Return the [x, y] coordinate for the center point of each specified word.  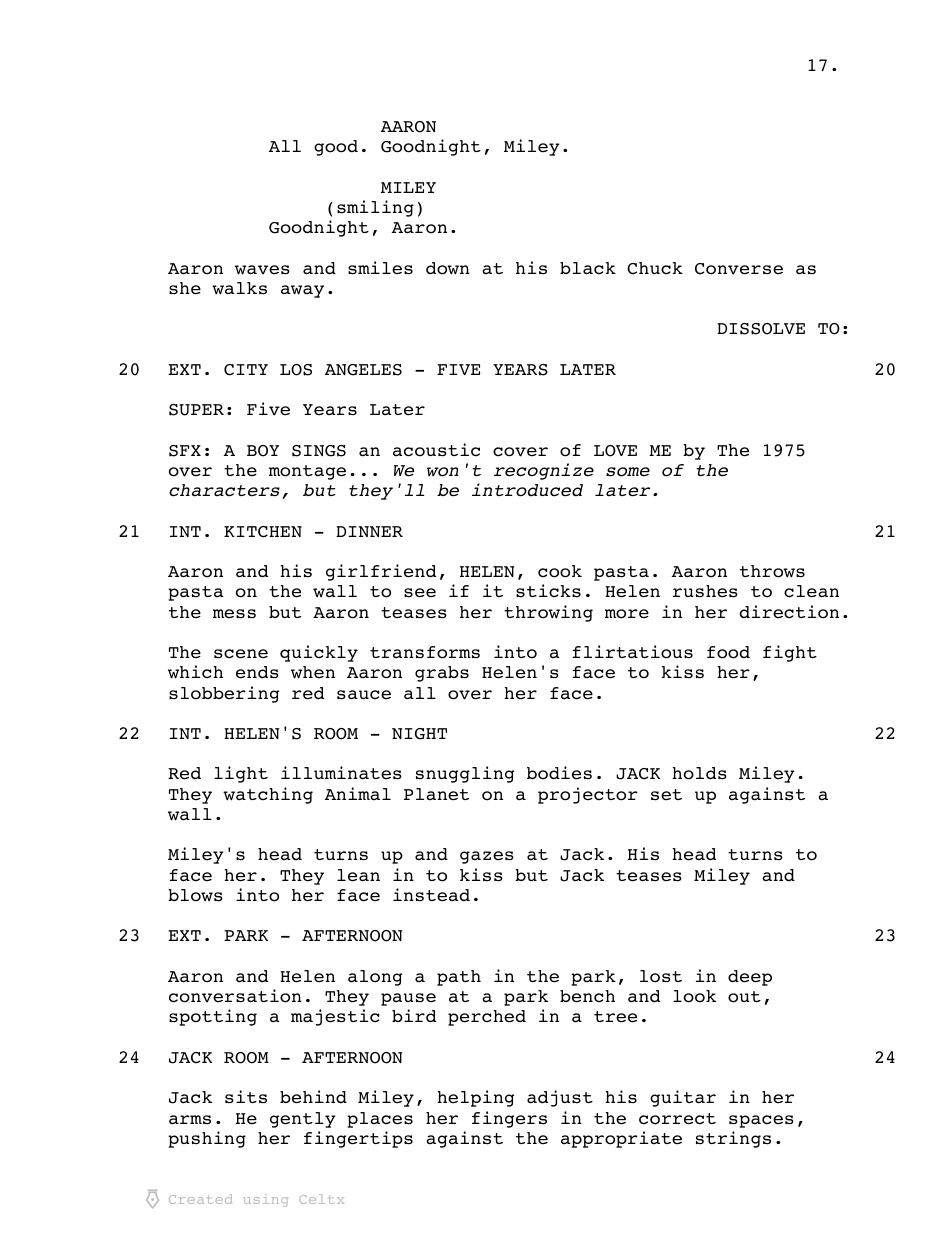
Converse [739, 269]
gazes [487, 857]
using [265, 1202]
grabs [442, 674]
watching [268, 795]
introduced [527, 490]
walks [239, 288]
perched [487, 1018]
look [694, 996]
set [666, 795]
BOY [263, 451]
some [628, 472]
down [448, 268]
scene [241, 654]
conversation [235, 996]
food [728, 652]
